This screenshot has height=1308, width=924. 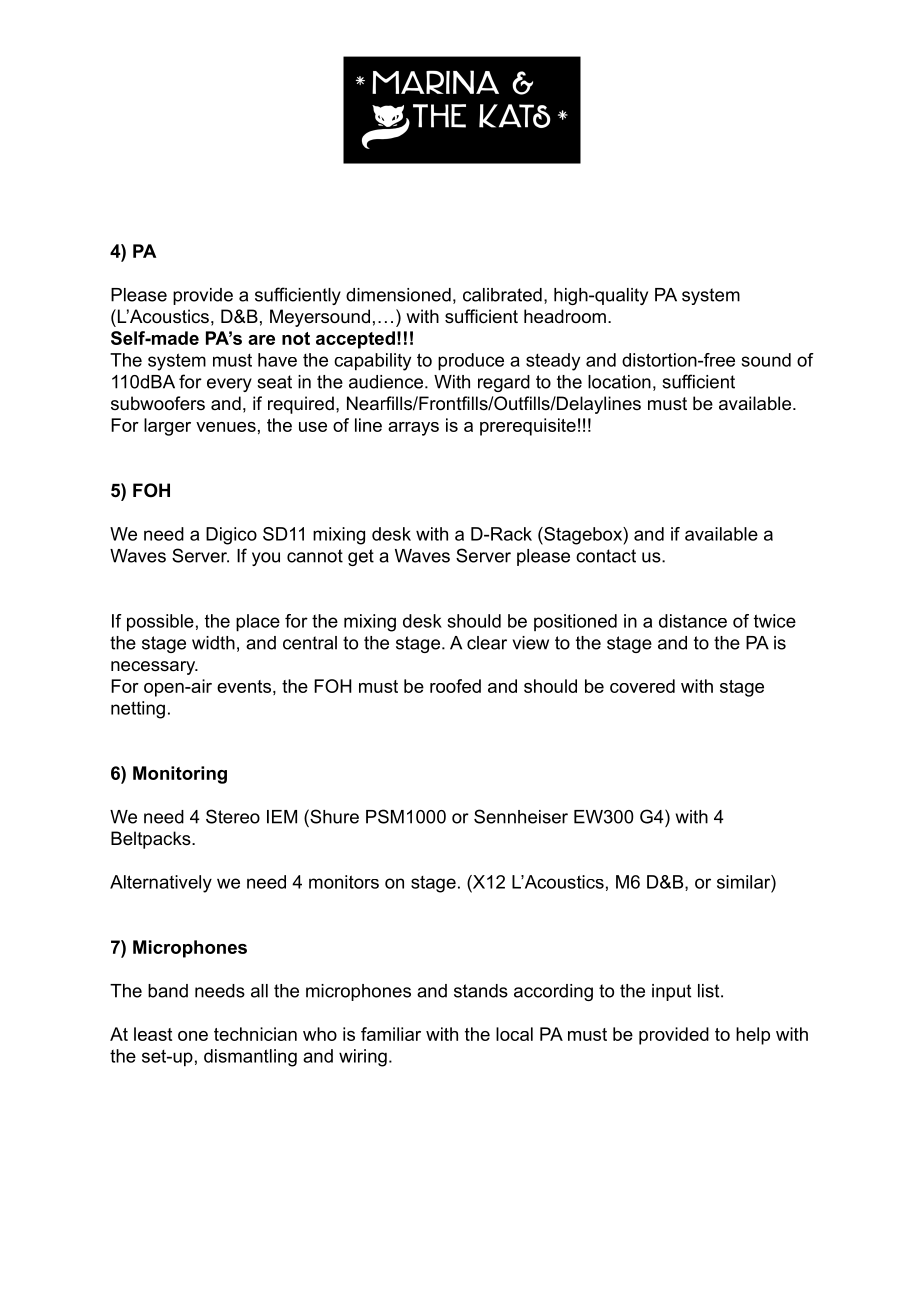 I want to click on you, so click(x=266, y=559).
